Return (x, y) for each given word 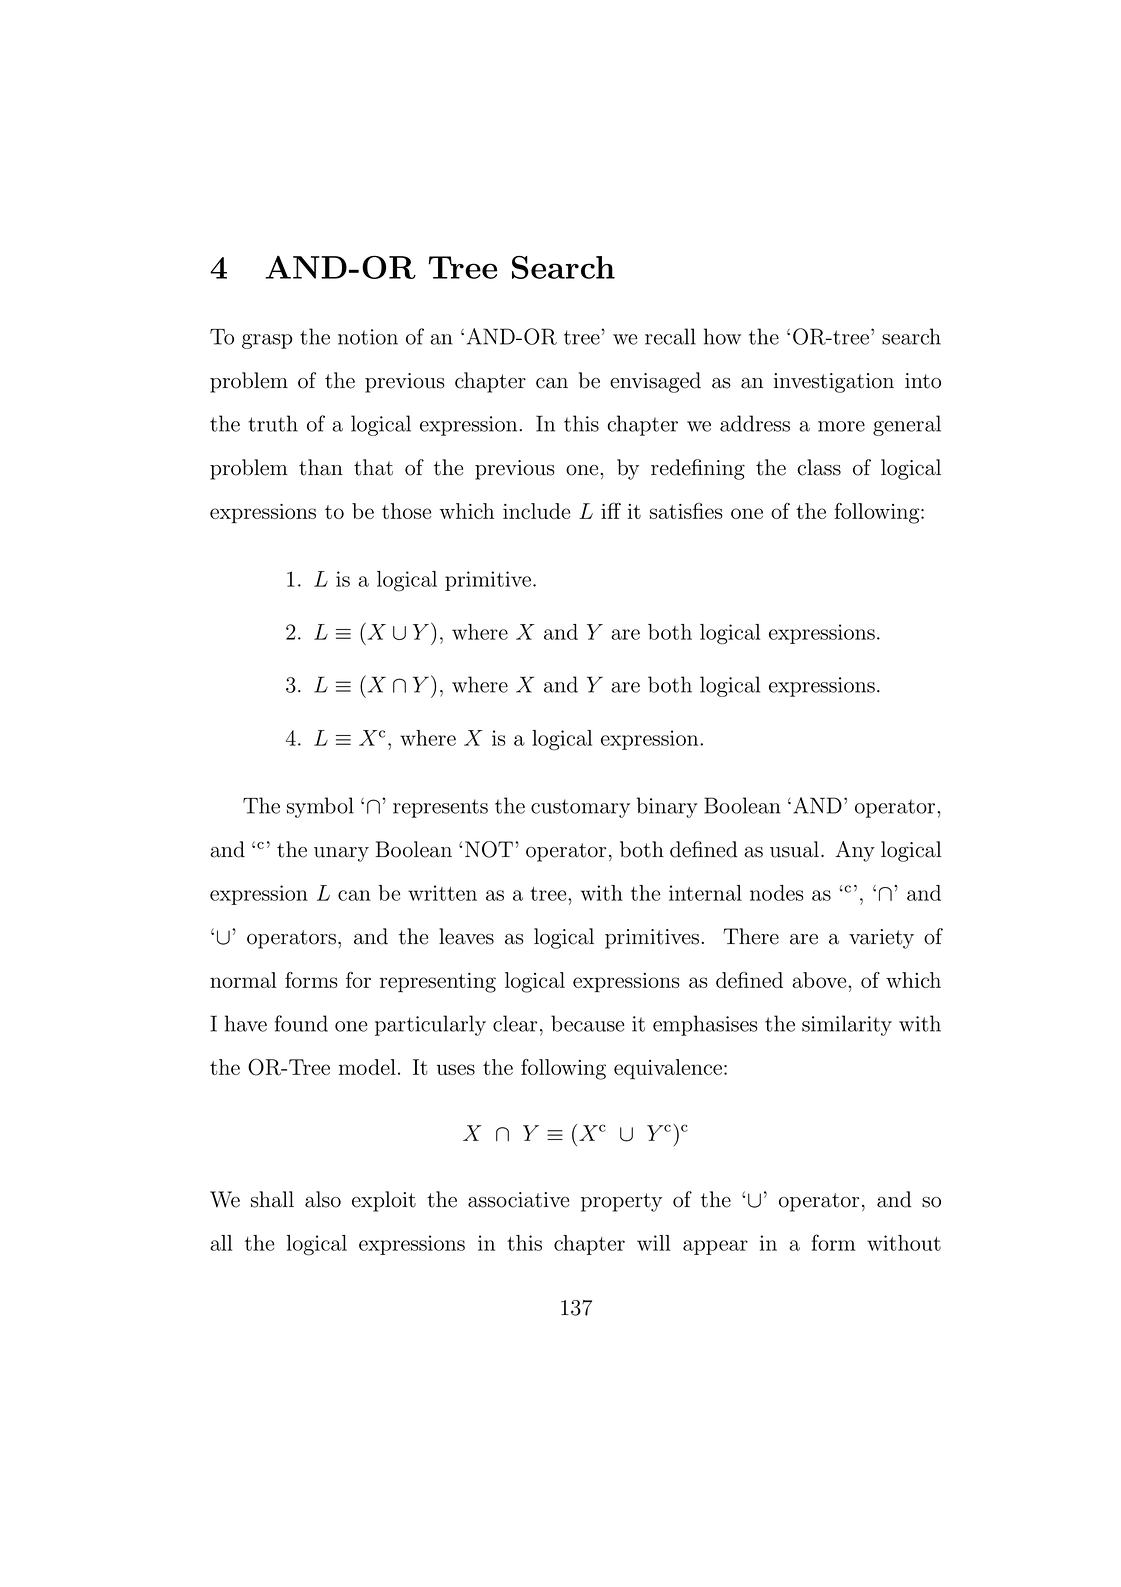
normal (243, 980)
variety (881, 939)
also (323, 1199)
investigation (834, 383)
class (819, 467)
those (406, 511)
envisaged (655, 382)
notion (368, 337)
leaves (466, 936)
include (536, 511)
